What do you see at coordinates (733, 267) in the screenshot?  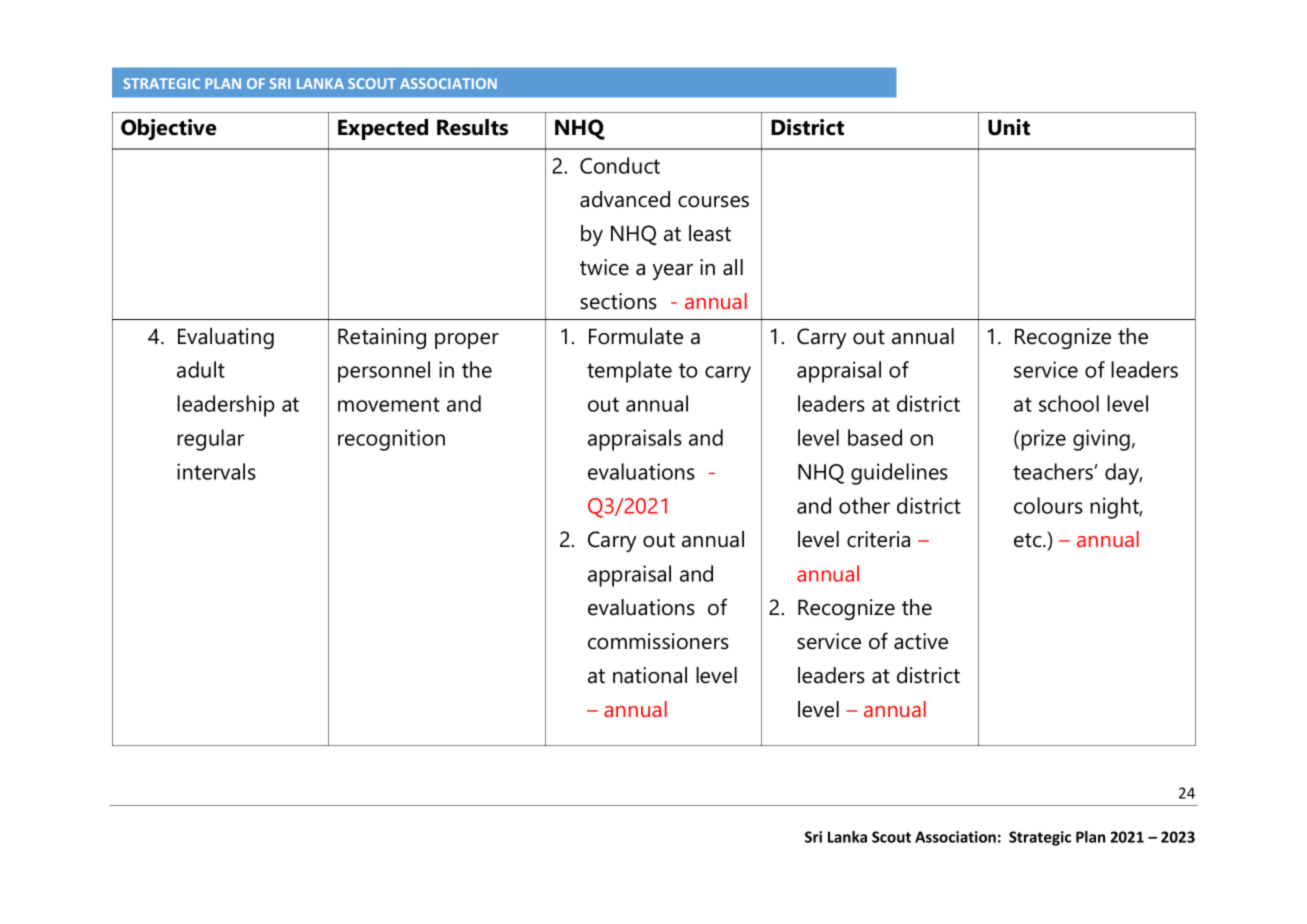 I see `all` at bounding box center [733, 267].
